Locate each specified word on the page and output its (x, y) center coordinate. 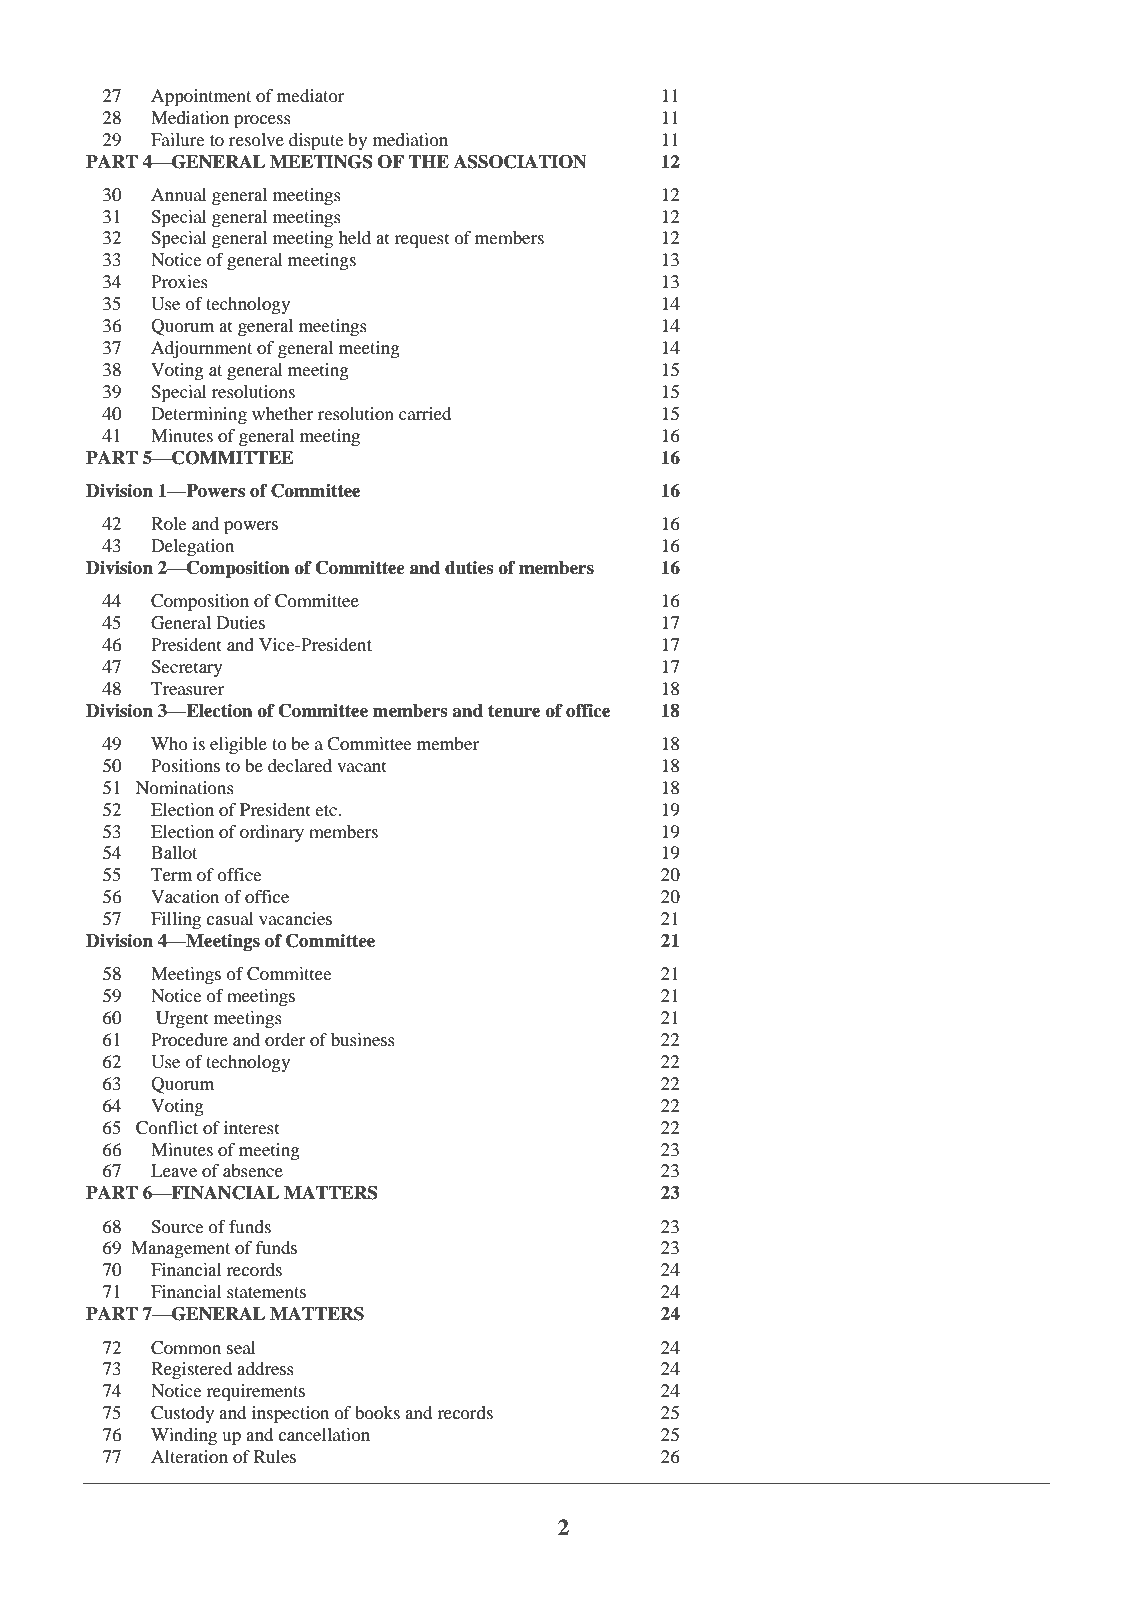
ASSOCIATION (520, 162)
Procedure (189, 1039)
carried (425, 413)
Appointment (201, 97)
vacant (362, 766)
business (363, 1039)
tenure (514, 711)
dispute (316, 141)
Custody (182, 1414)
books (377, 1412)
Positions (185, 765)
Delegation (192, 547)
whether (282, 413)
